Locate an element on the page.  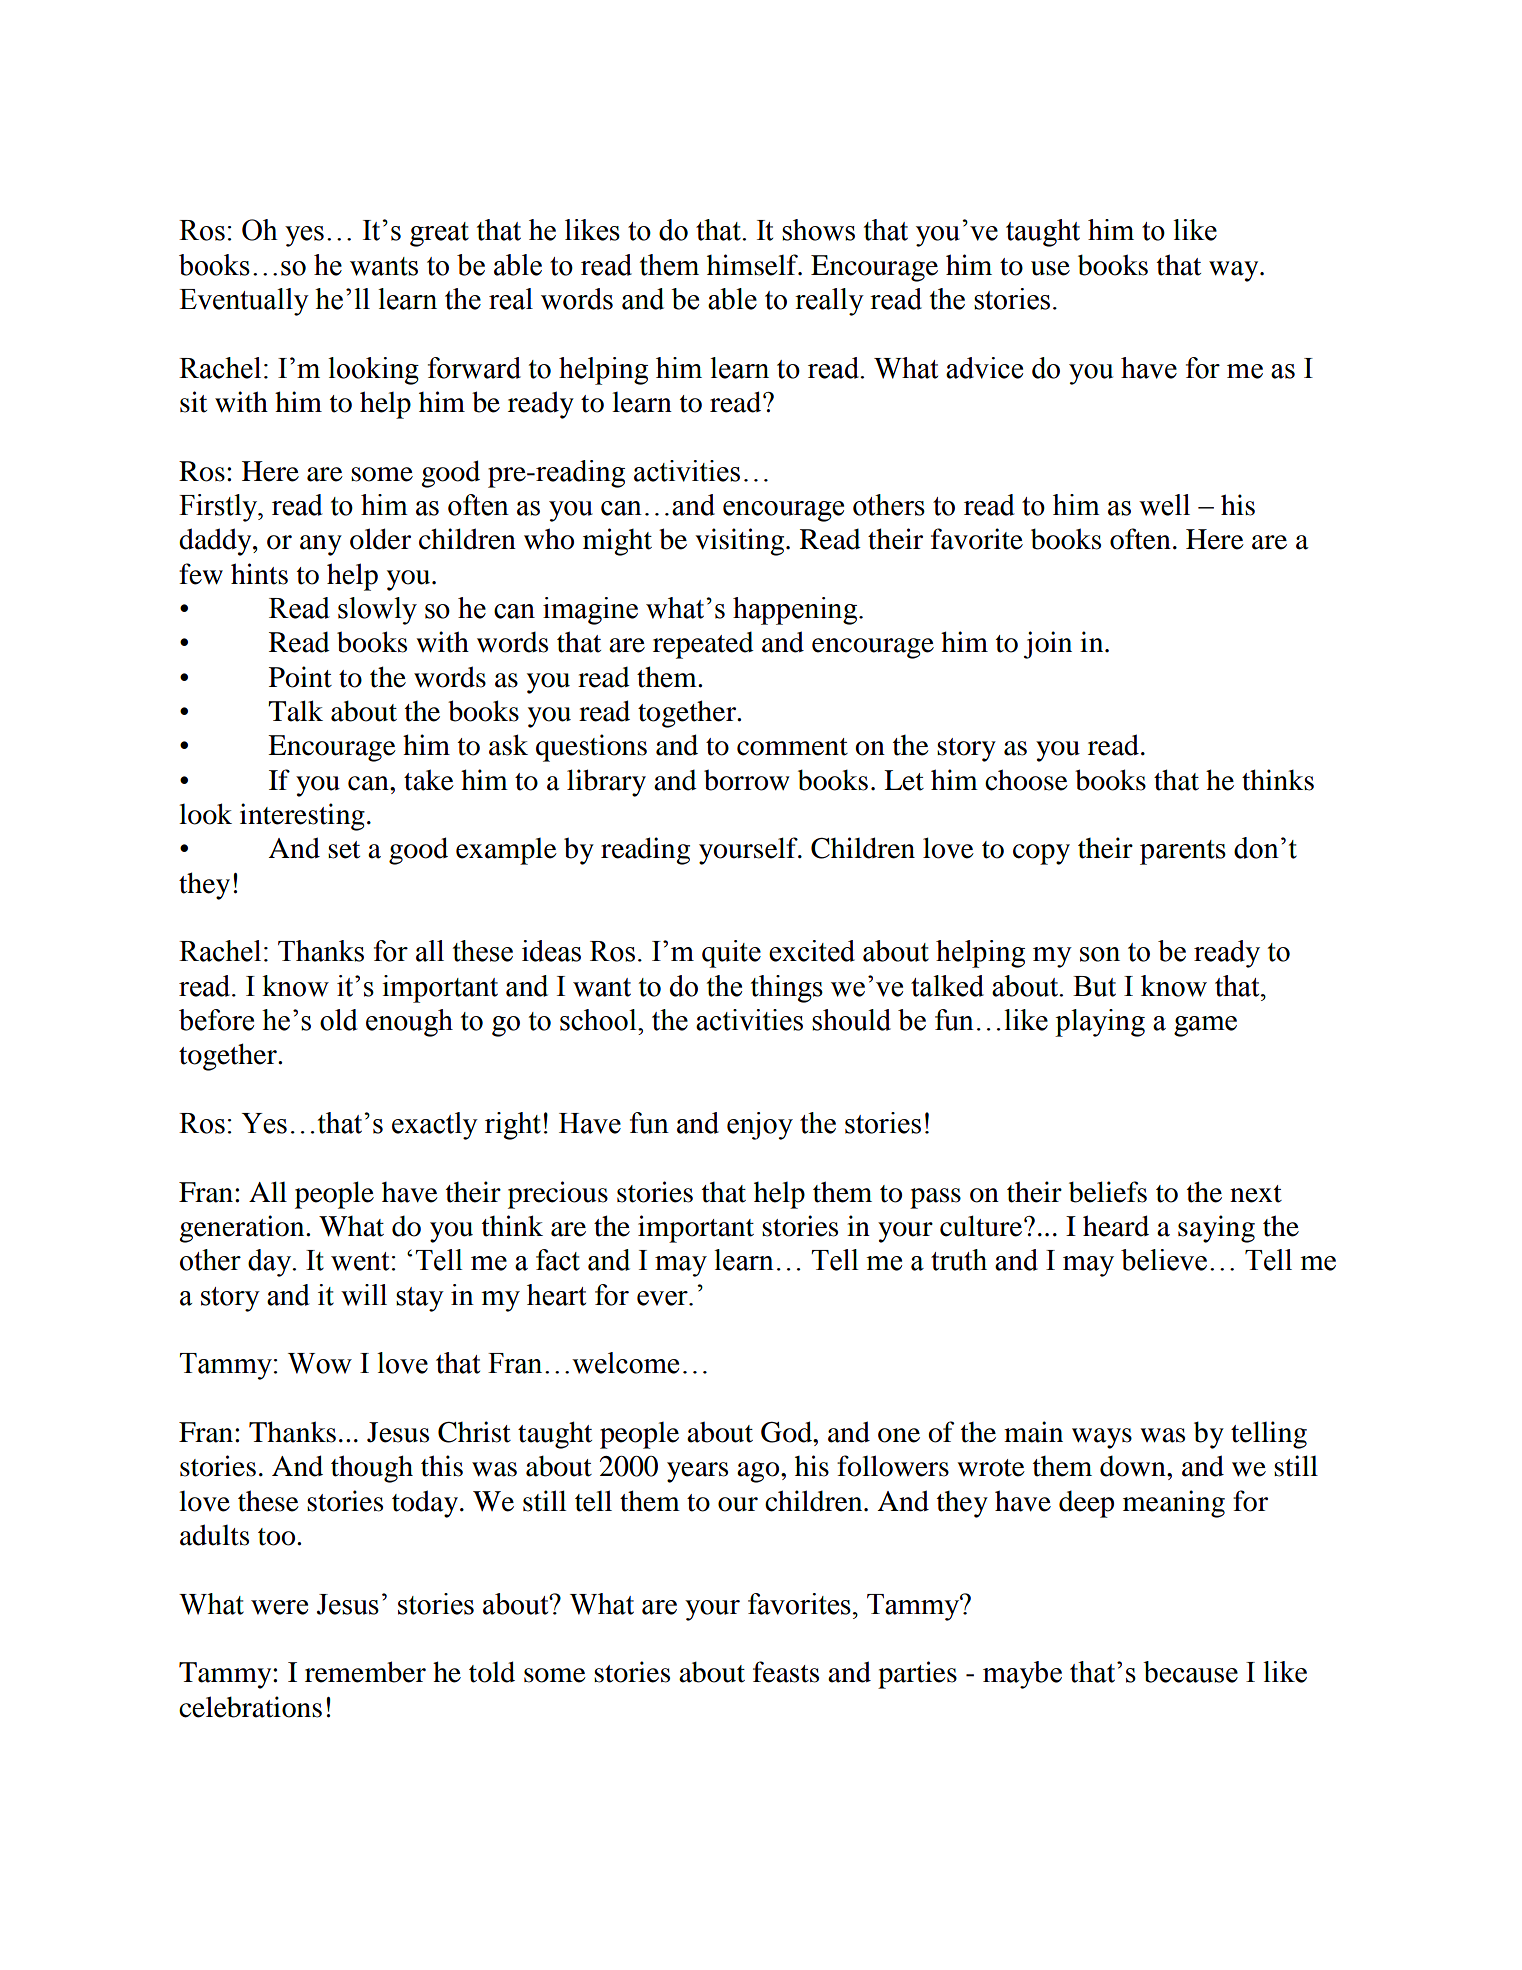
join is located at coordinates (1048, 645).
